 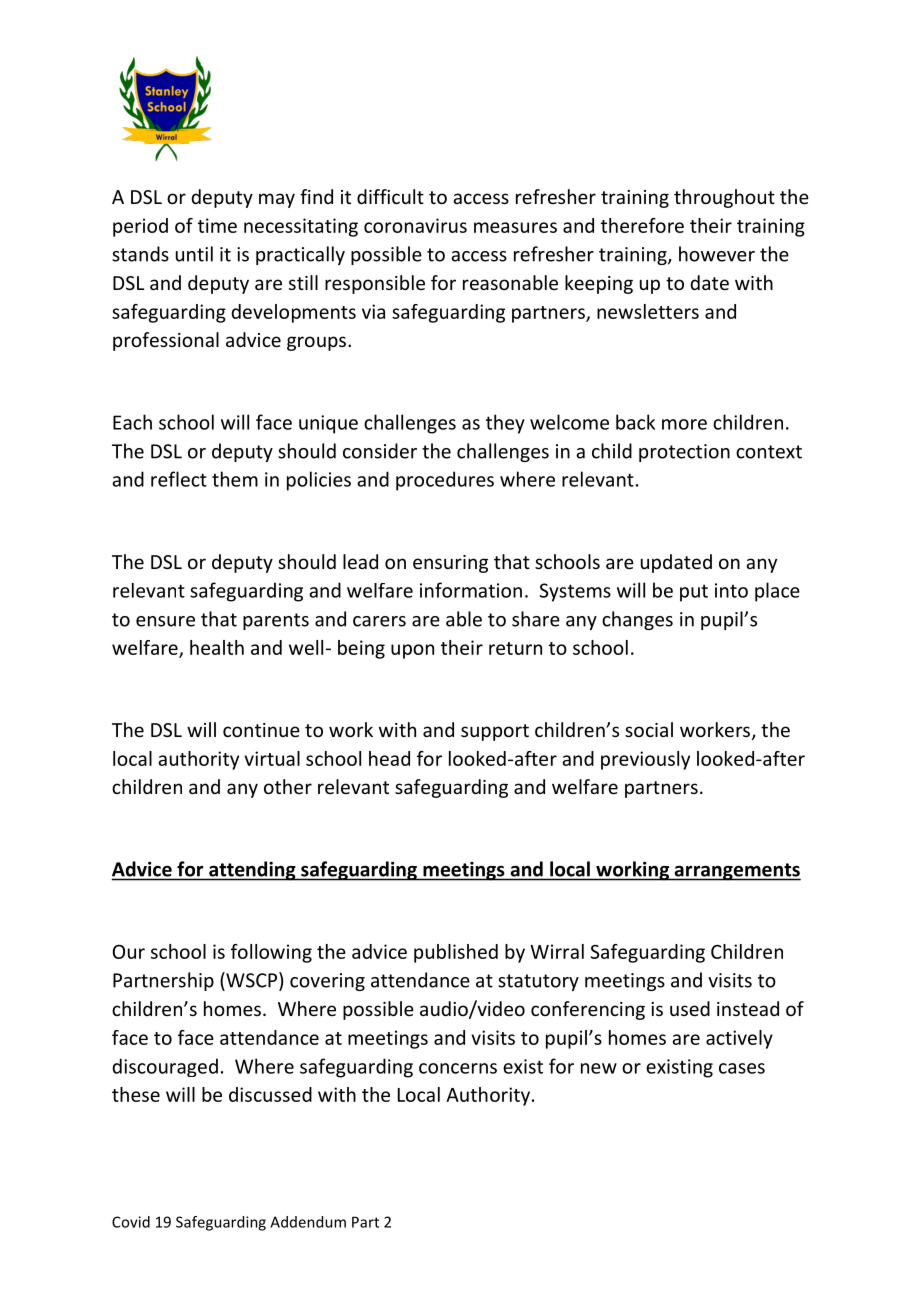 What do you see at coordinates (742, 1068) in the document?
I see `cases` at bounding box center [742, 1068].
